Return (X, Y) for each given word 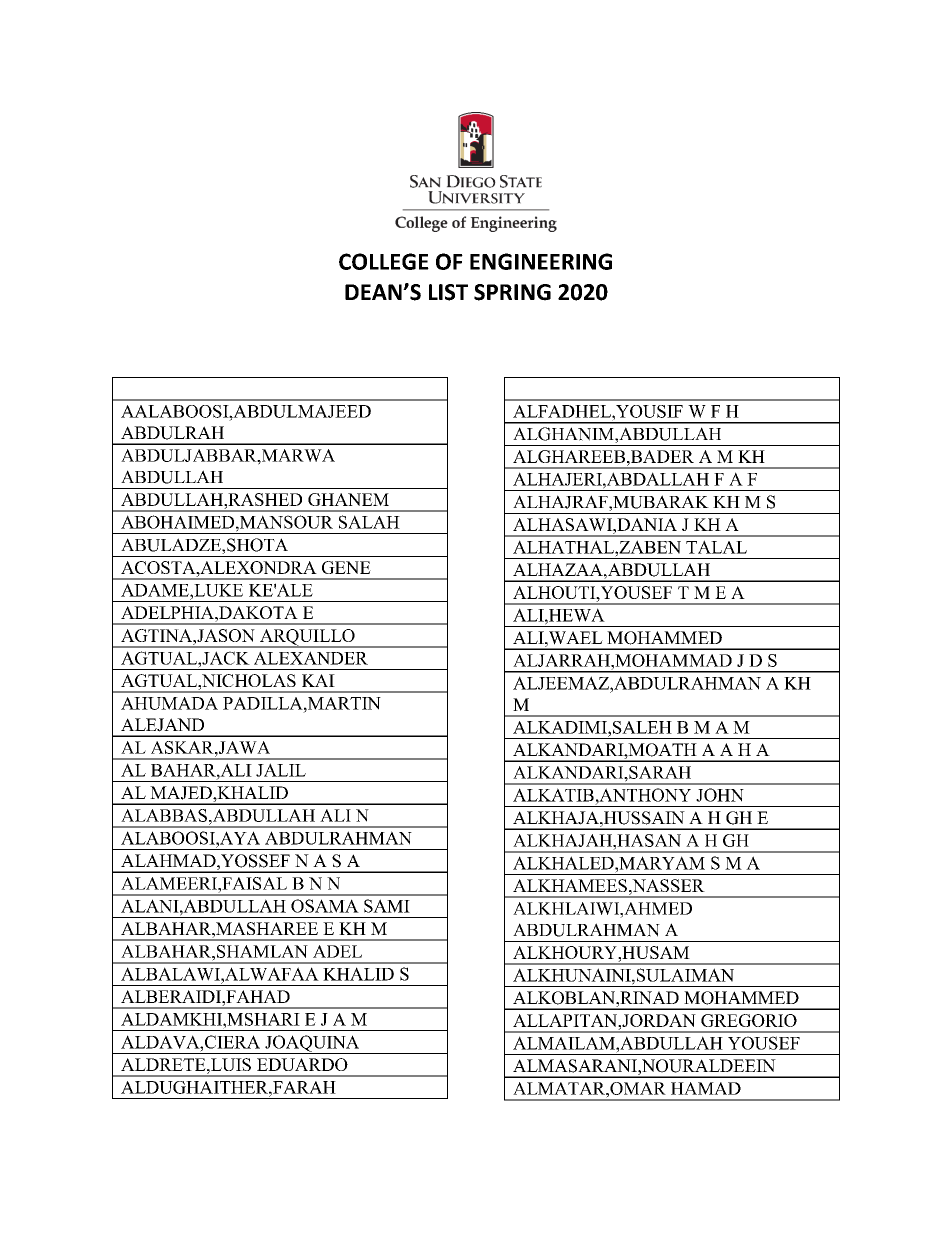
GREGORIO (749, 1020)
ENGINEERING (541, 261)
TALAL (716, 547)
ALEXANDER (311, 658)
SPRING (512, 292)
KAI (318, 680)
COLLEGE (384, 261)
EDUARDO (302, 1064)
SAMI (387, 906)
